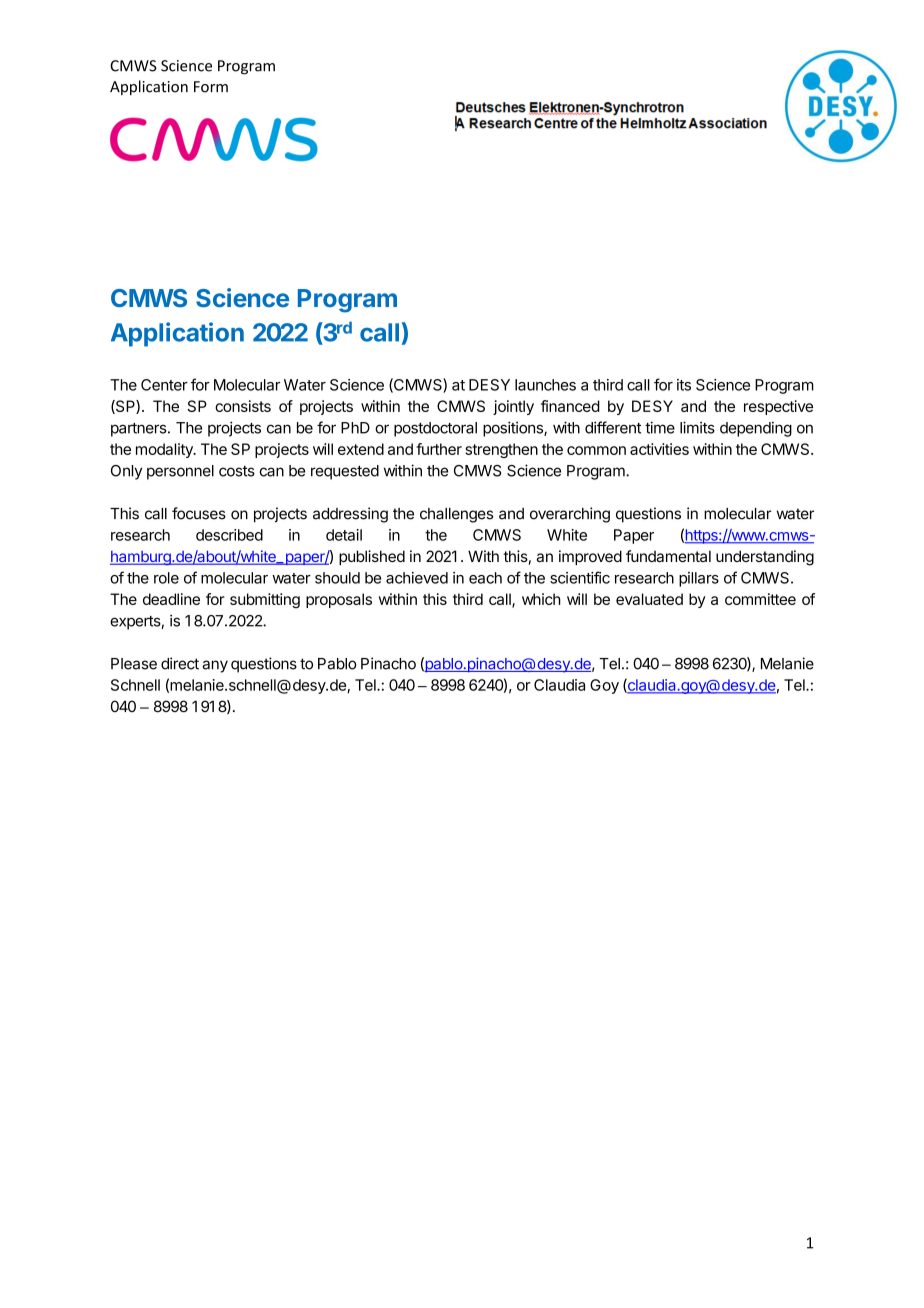 This screenshot has width=924, height=1308. What do you see at coordinates (778, 407) in the screenshot?
I see `respective` at bounding box center [778, 407].
